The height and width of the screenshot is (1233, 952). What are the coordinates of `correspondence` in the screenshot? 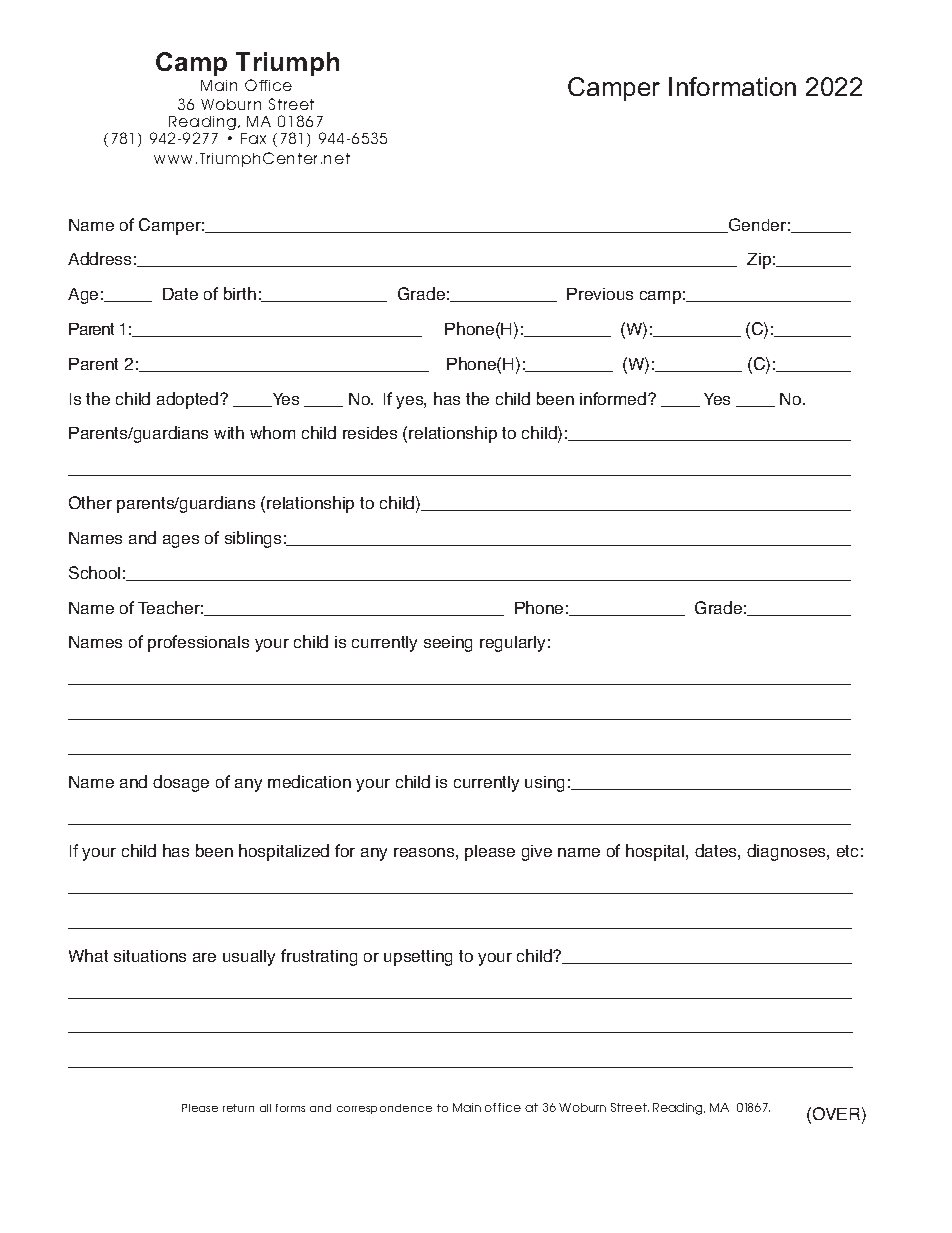 It's located at (384, 1109).
